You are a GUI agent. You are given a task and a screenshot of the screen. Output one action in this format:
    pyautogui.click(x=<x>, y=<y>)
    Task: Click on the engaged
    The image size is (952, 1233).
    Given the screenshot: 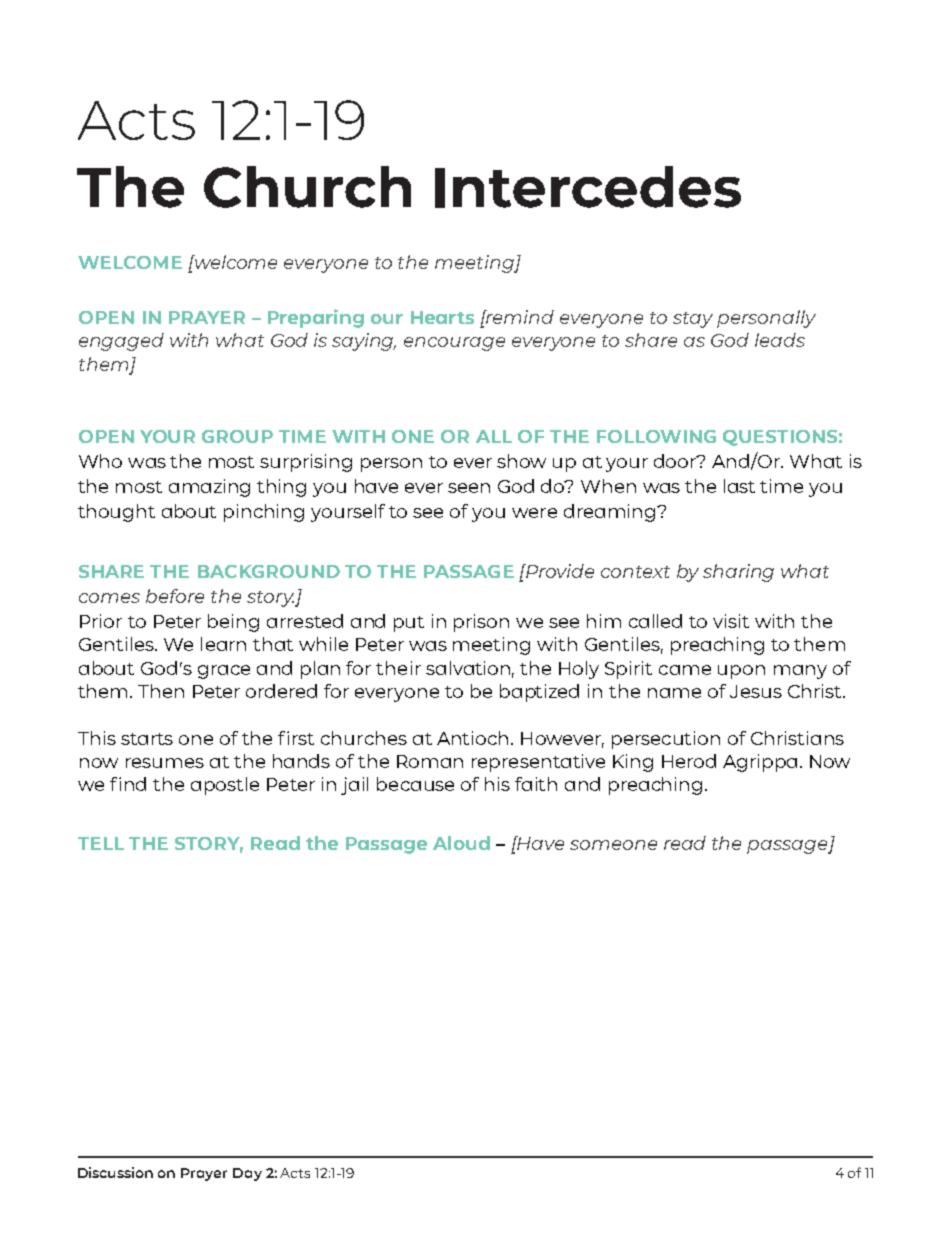 What is the action you would take?
    pyautogui.click(x=121, y=342)
